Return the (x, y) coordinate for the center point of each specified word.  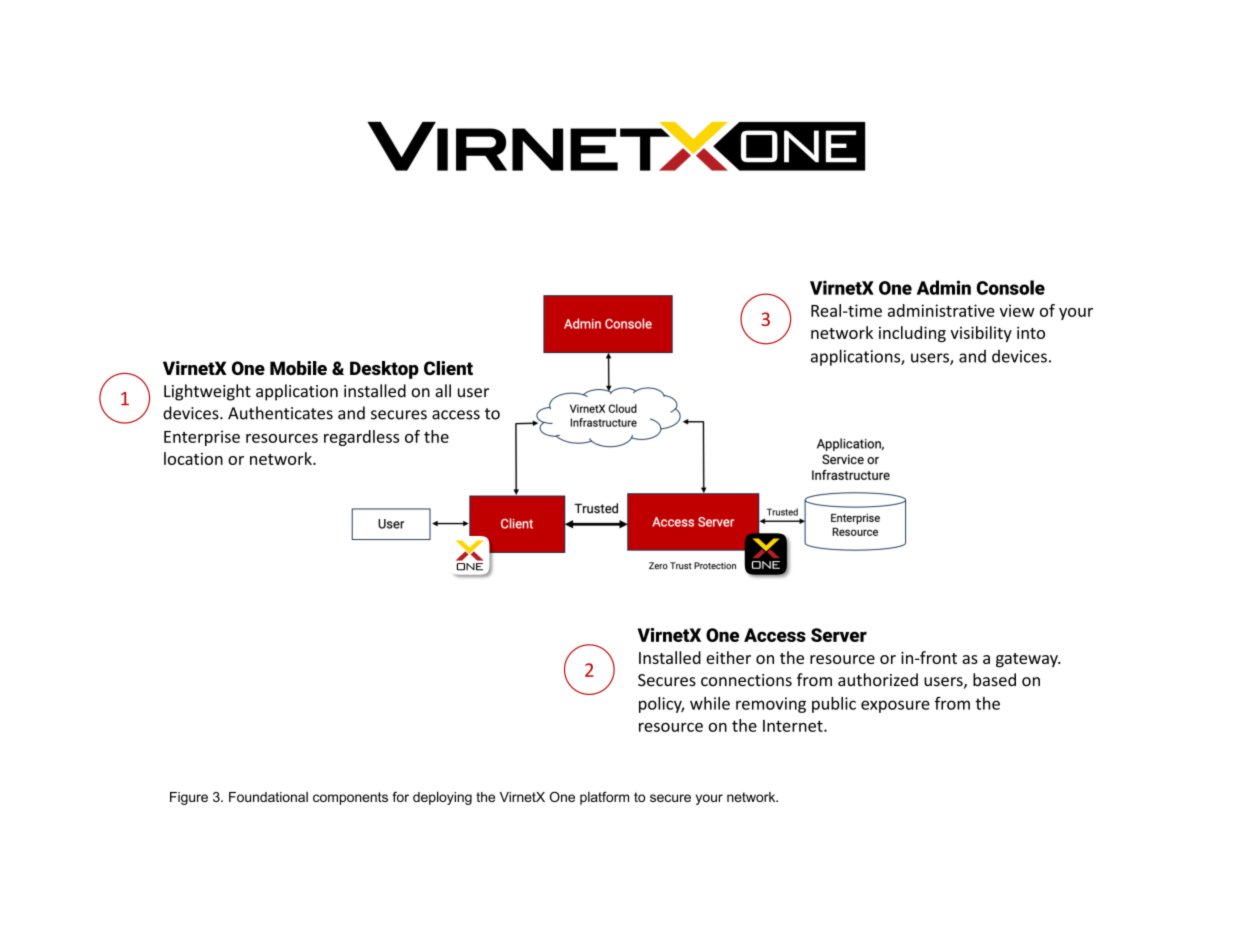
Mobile (298, 368)
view (1017, 310)
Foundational (268, 797)
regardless (361, 438)
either (728, 657)
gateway (1028, 660)
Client (448, 368)
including (912, 334)
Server (839, 635)
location (193, 458)
